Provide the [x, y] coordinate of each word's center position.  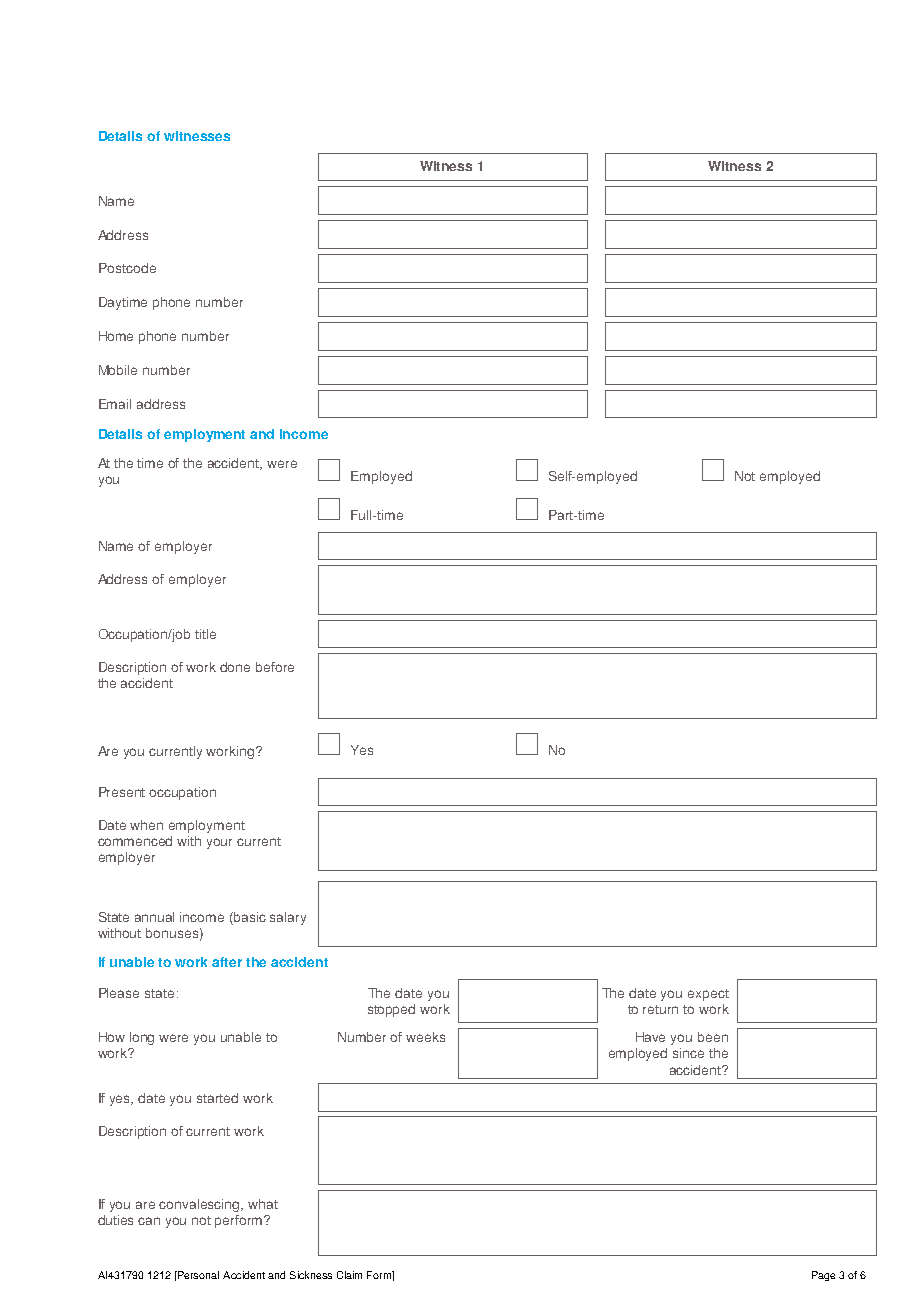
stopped [391, 1010]
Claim [349, 1275]
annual [154, 917]
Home [116, 336]
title [205, 634]
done [235, 667]
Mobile [118, 370]
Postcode [127, 268]
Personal [197, 1275]
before [275, 667]
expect [708, 995]
